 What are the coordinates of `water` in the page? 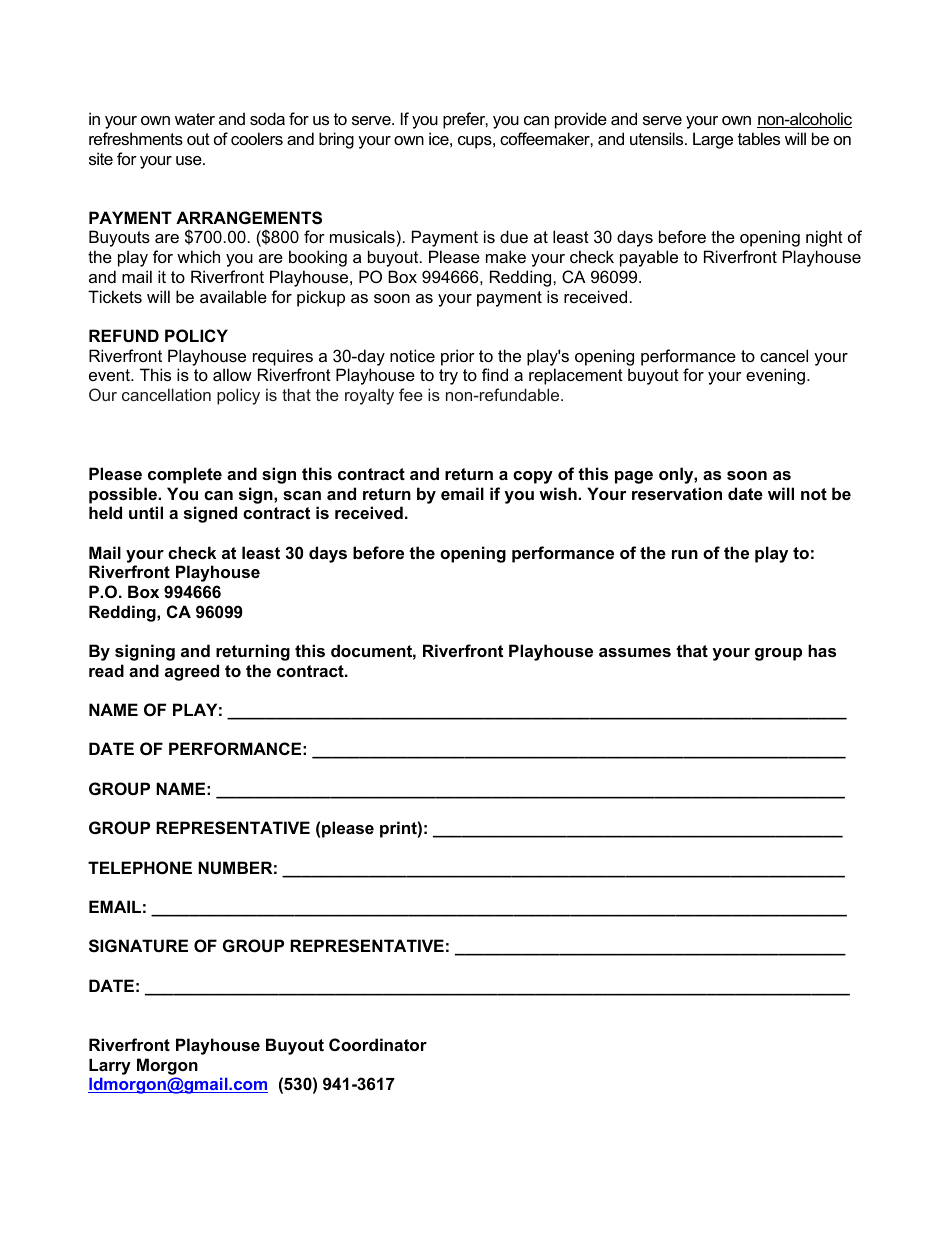 It's located at (195, 119).
